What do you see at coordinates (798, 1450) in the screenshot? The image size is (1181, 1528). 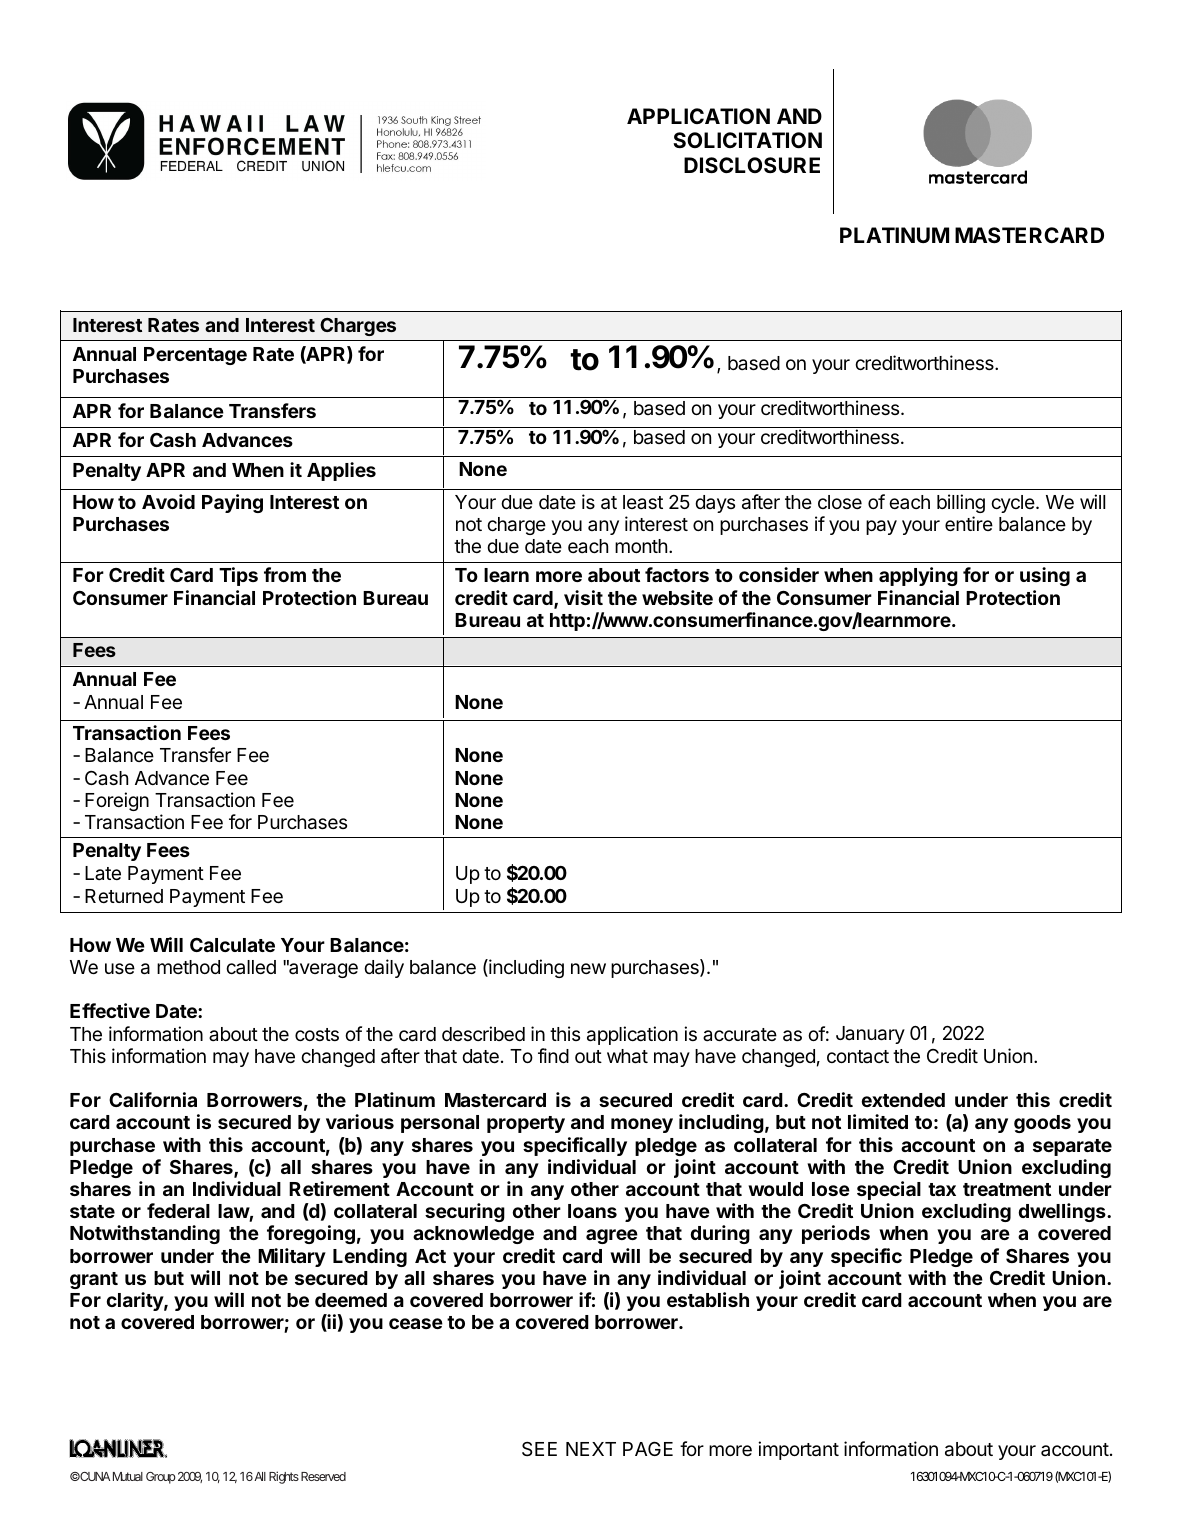 I see `important` at bounding box center [798, 1450].
